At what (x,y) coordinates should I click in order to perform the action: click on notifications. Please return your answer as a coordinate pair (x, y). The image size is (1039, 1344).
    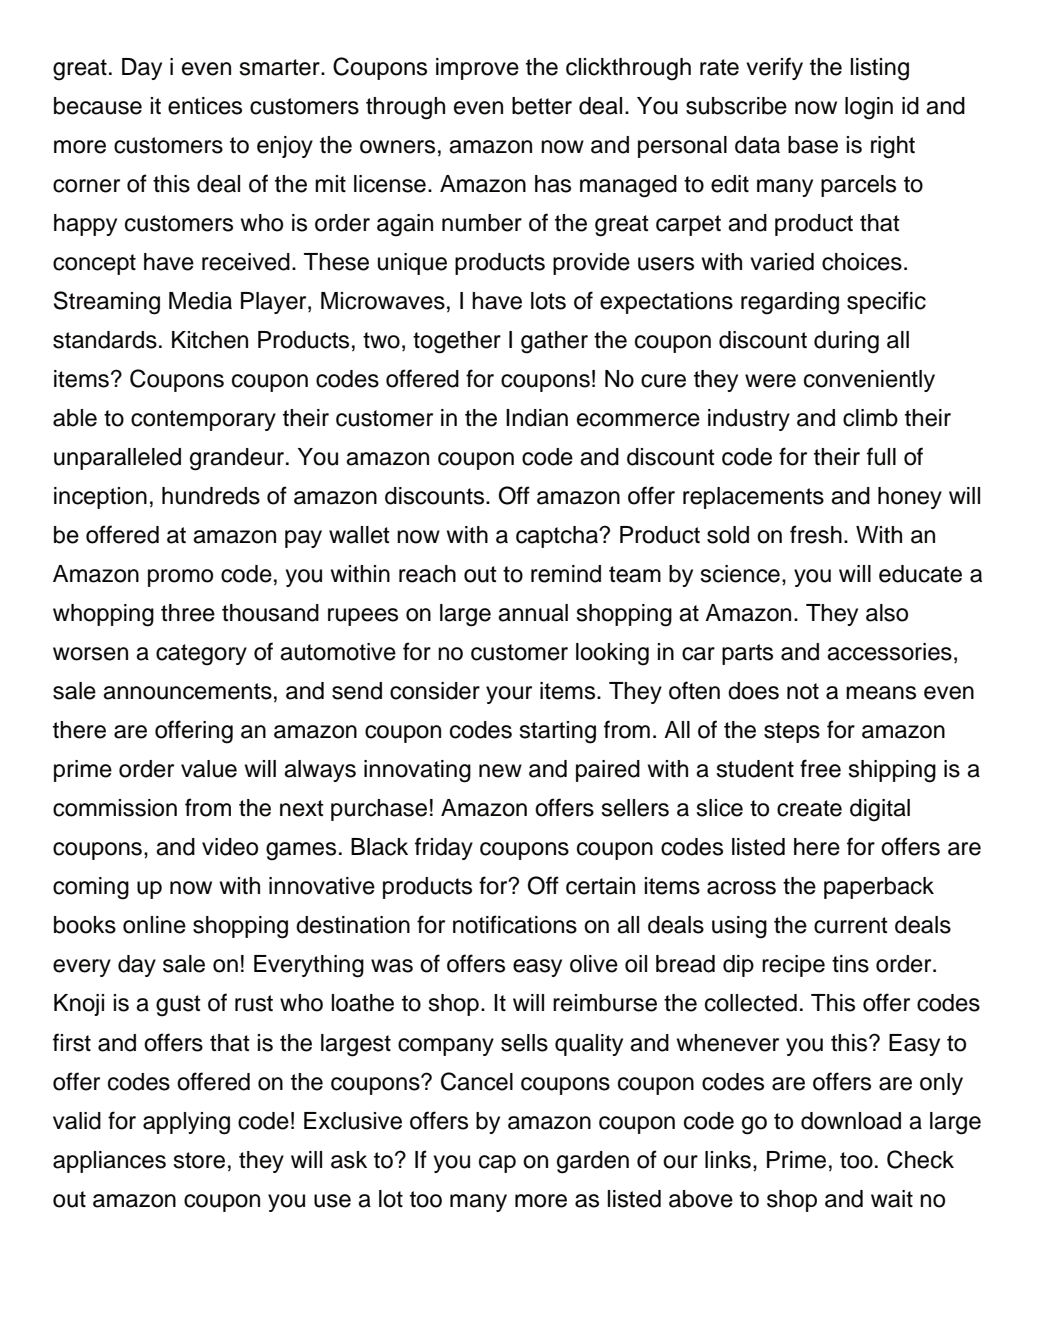
    Looking at the image, I should click on (515, 924).
